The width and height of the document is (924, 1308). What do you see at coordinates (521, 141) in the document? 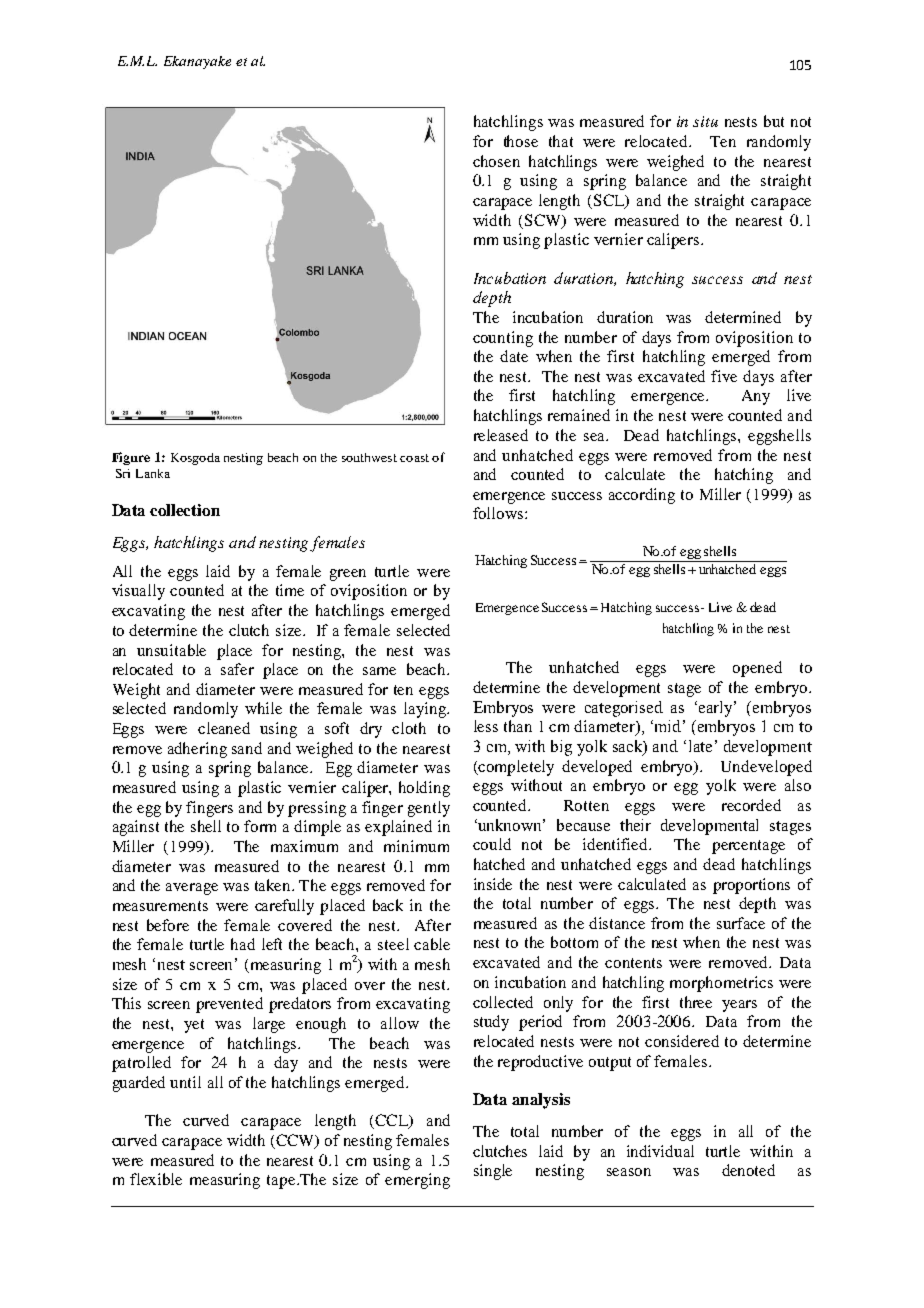
I see `those` at bounding box center [521, 141].
